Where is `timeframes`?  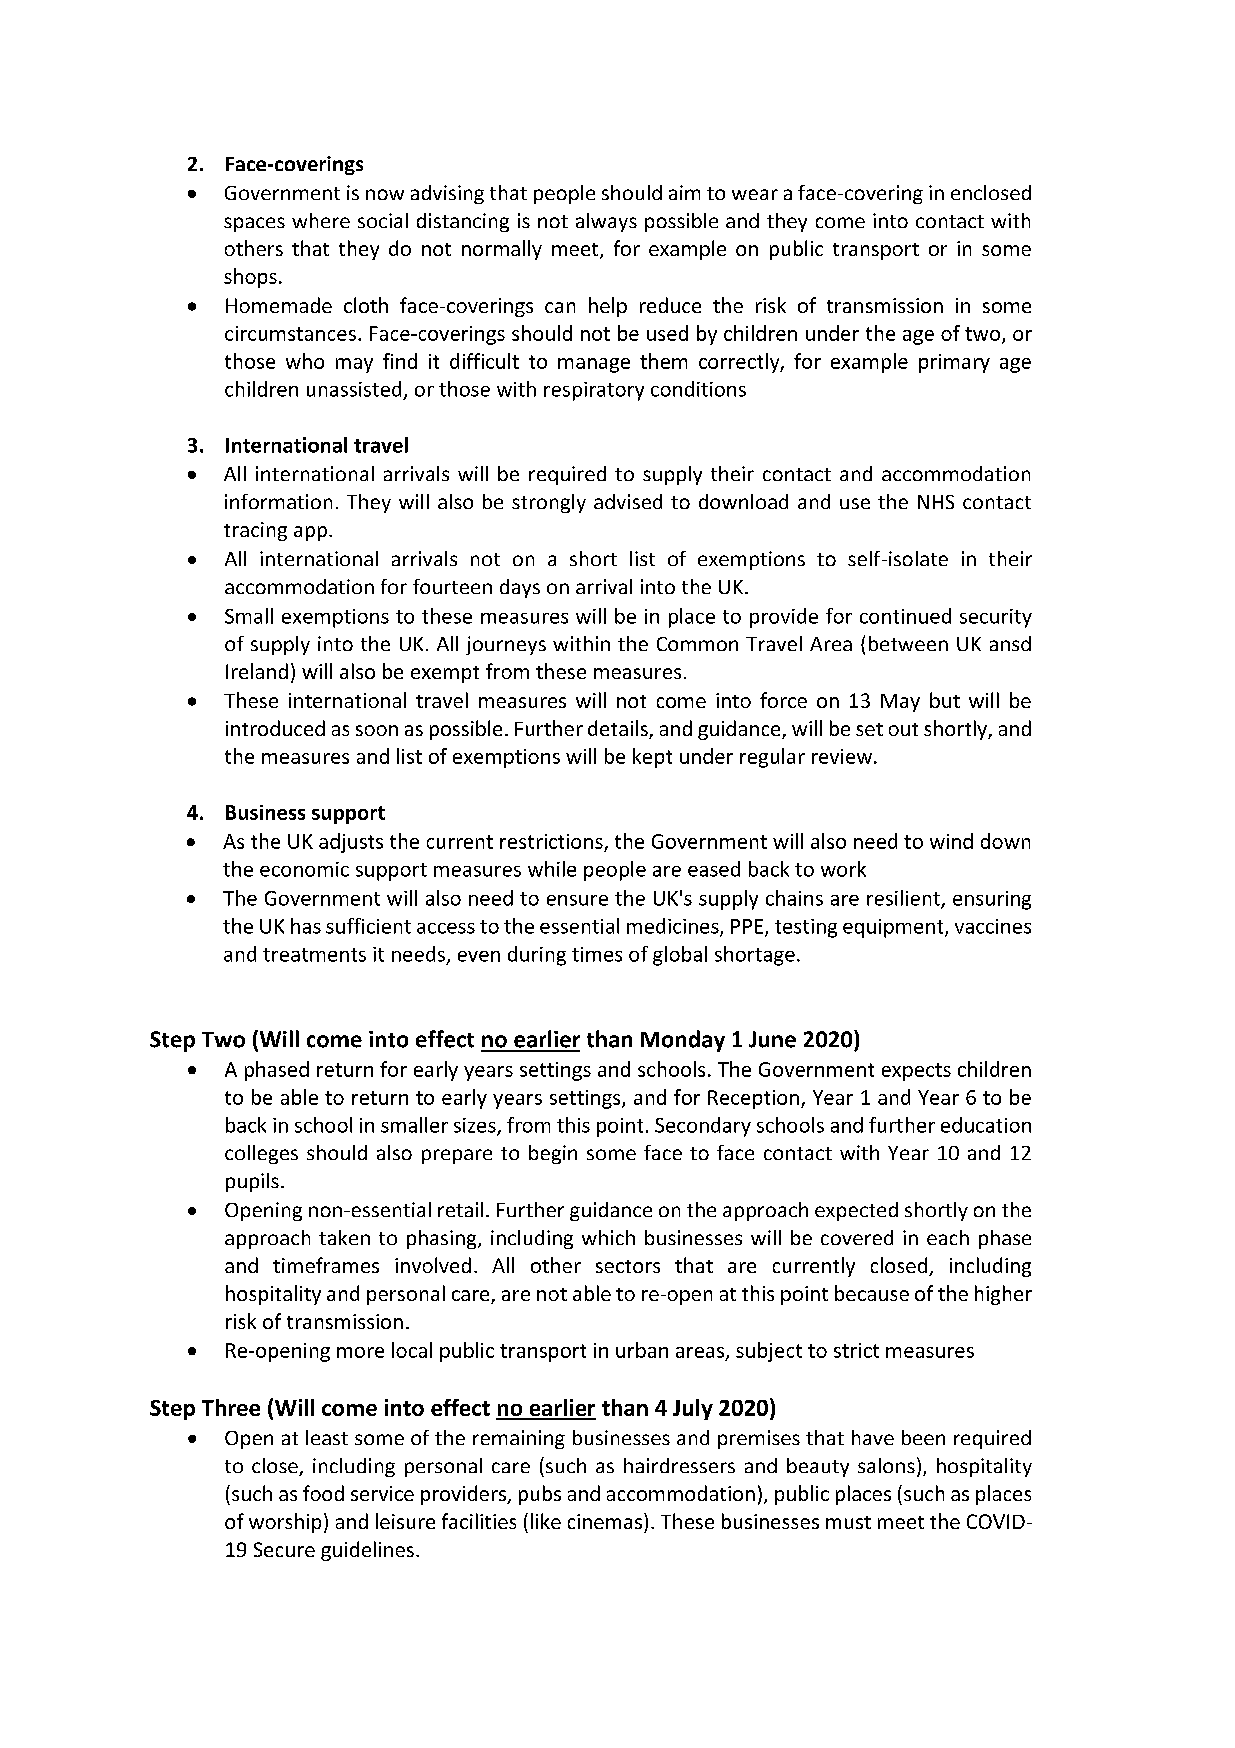 timeframes is located at coordinates (326, 1265).
